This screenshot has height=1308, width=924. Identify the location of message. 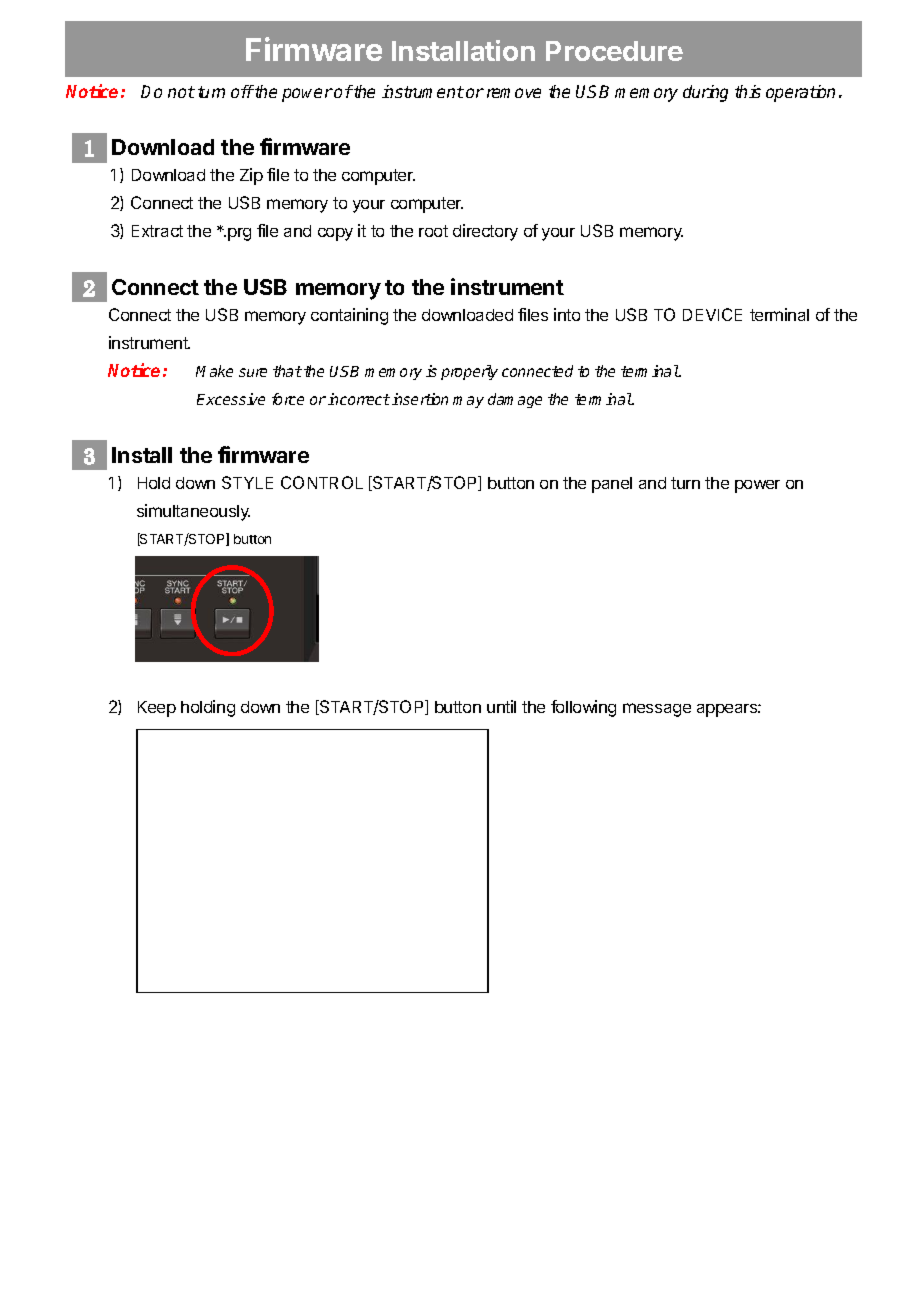
(657, 710).
